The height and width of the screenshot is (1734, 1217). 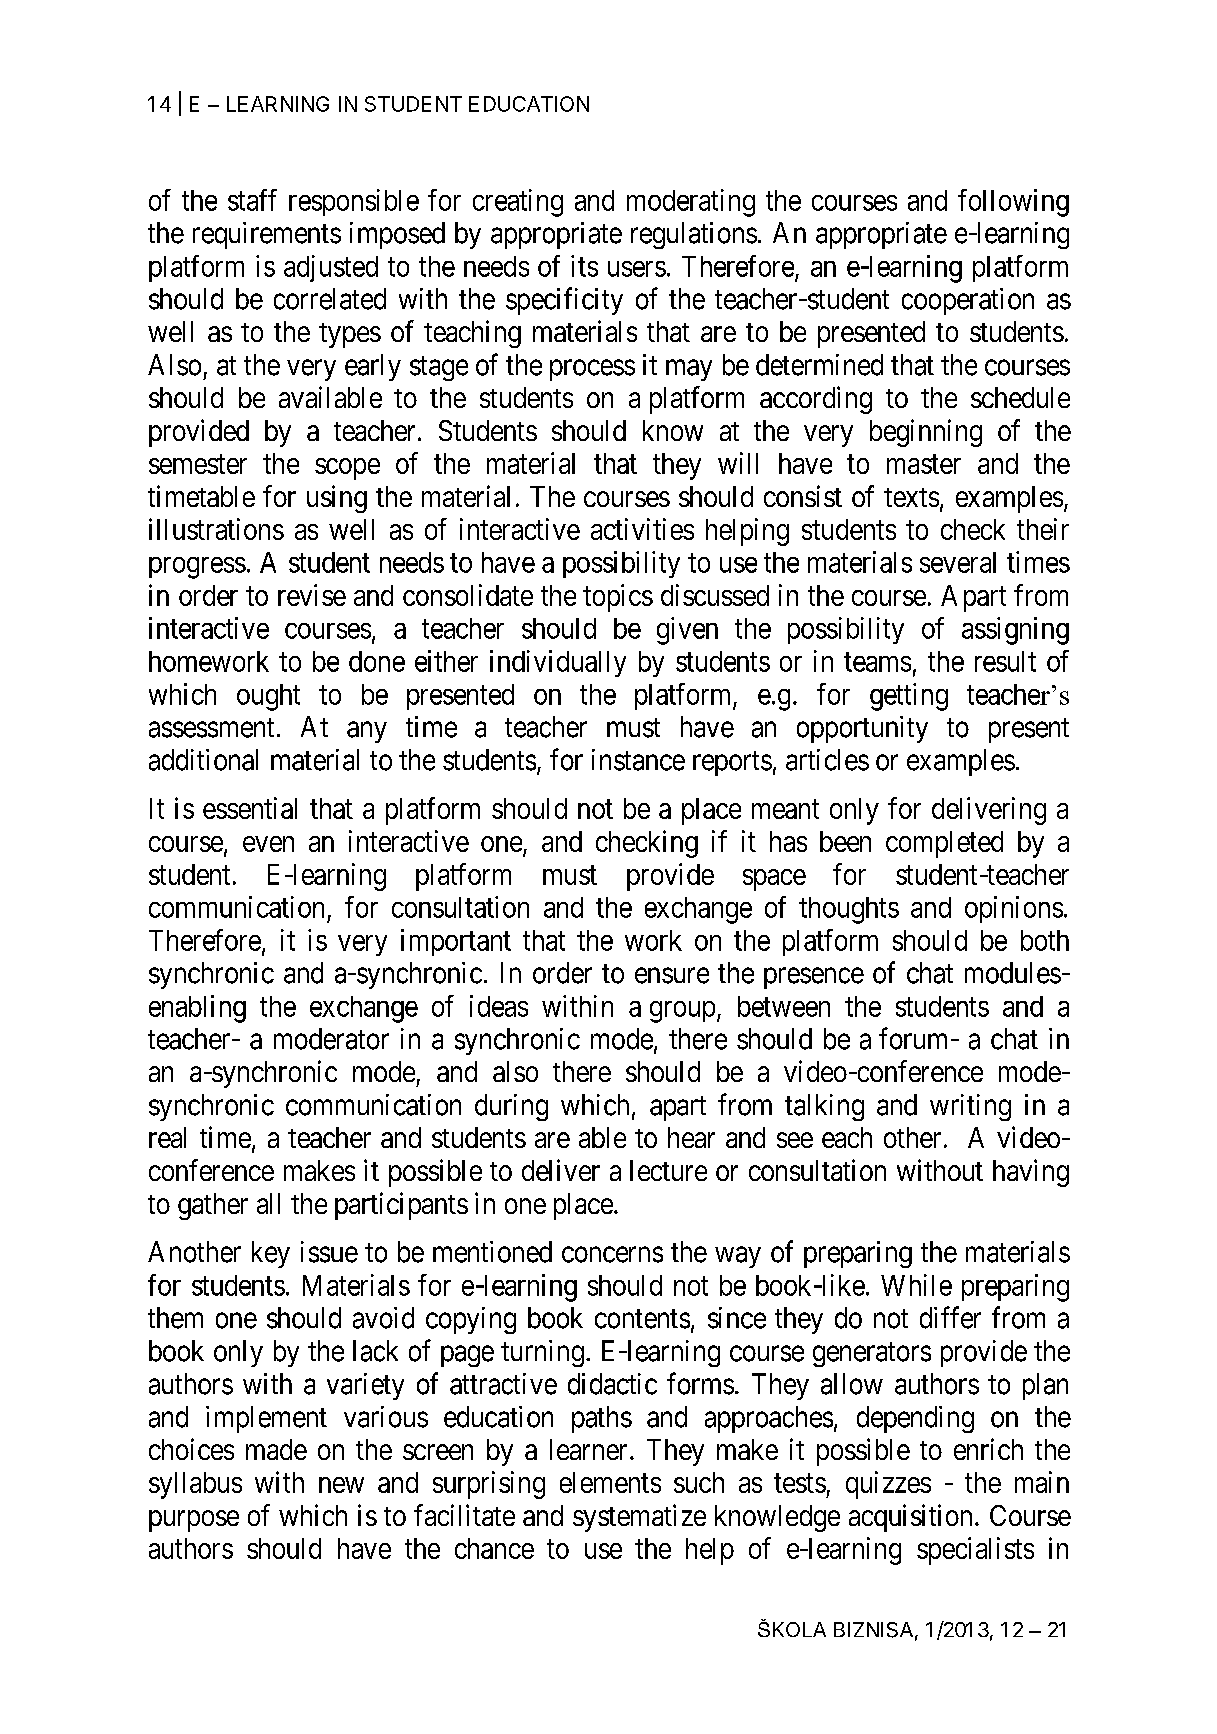 What do you see at coordinates (511, 1107) in the screenshot?
I see `during` at bounding box center [511, 1107].
